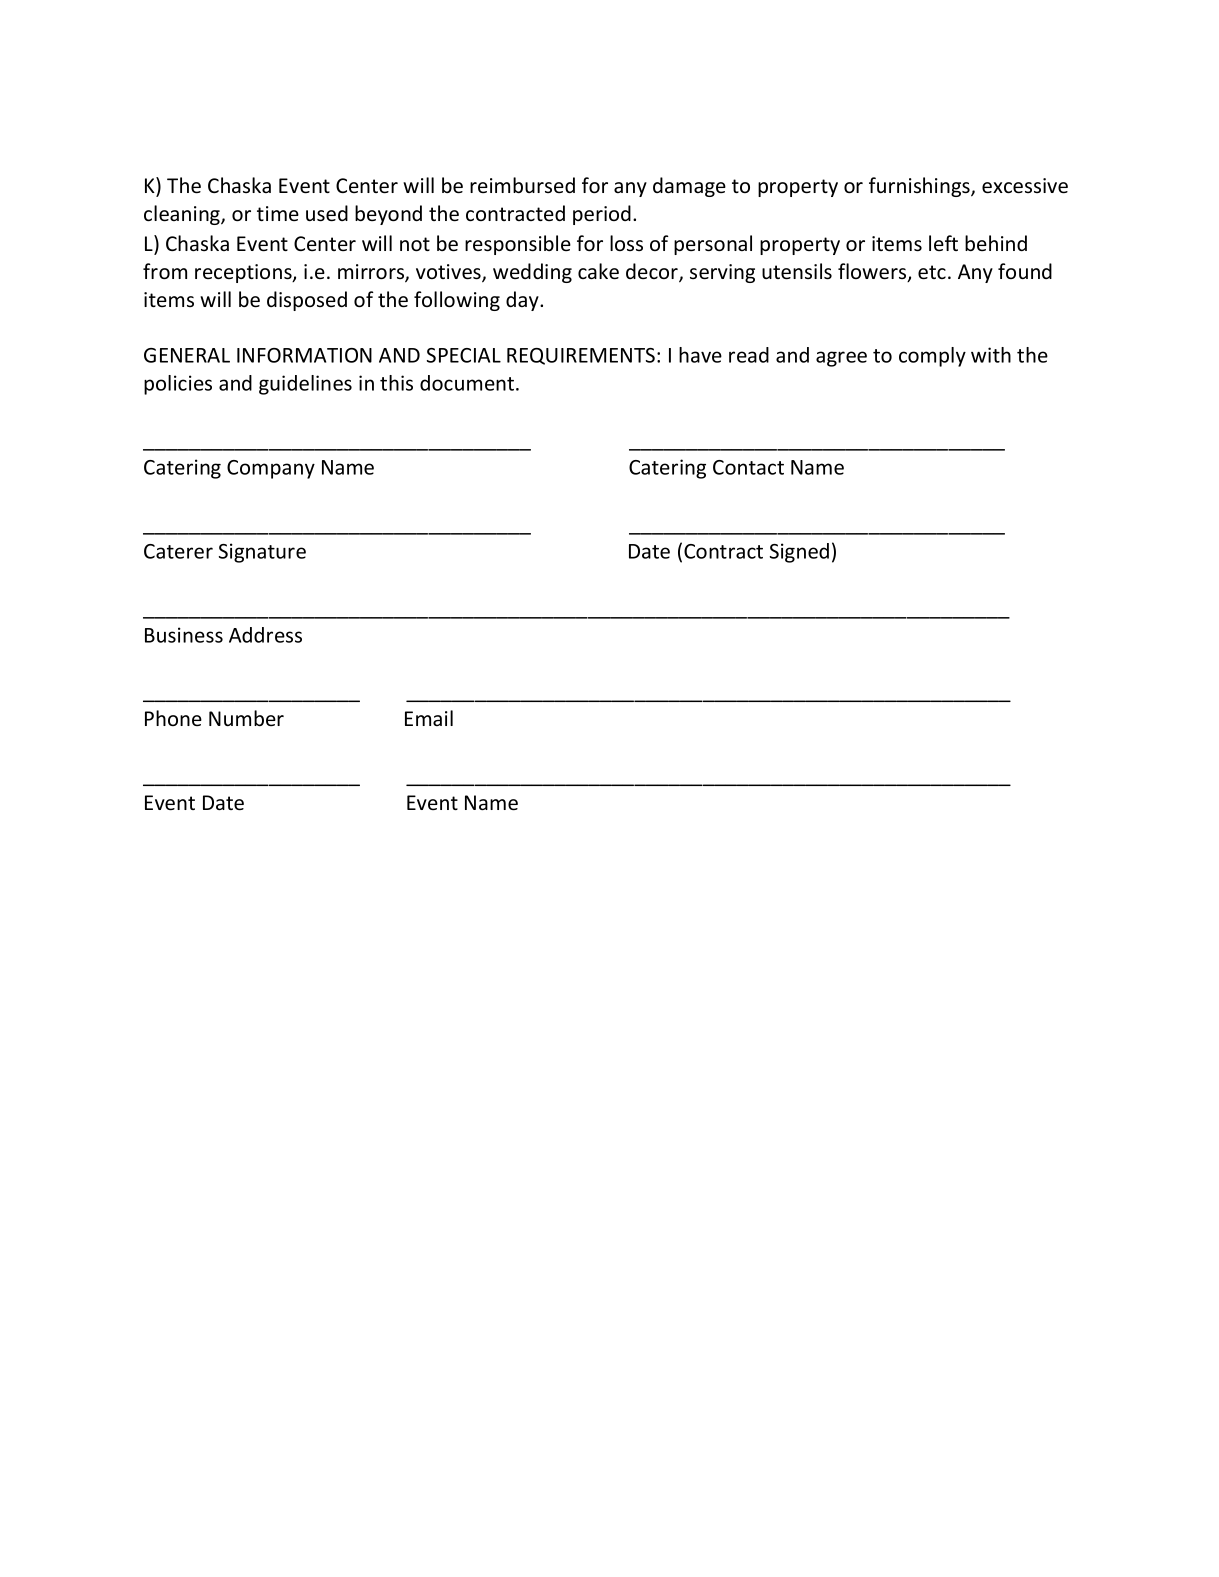 This document has height=1577, width=1219. I want to click on Contact, so click(748, 467).
